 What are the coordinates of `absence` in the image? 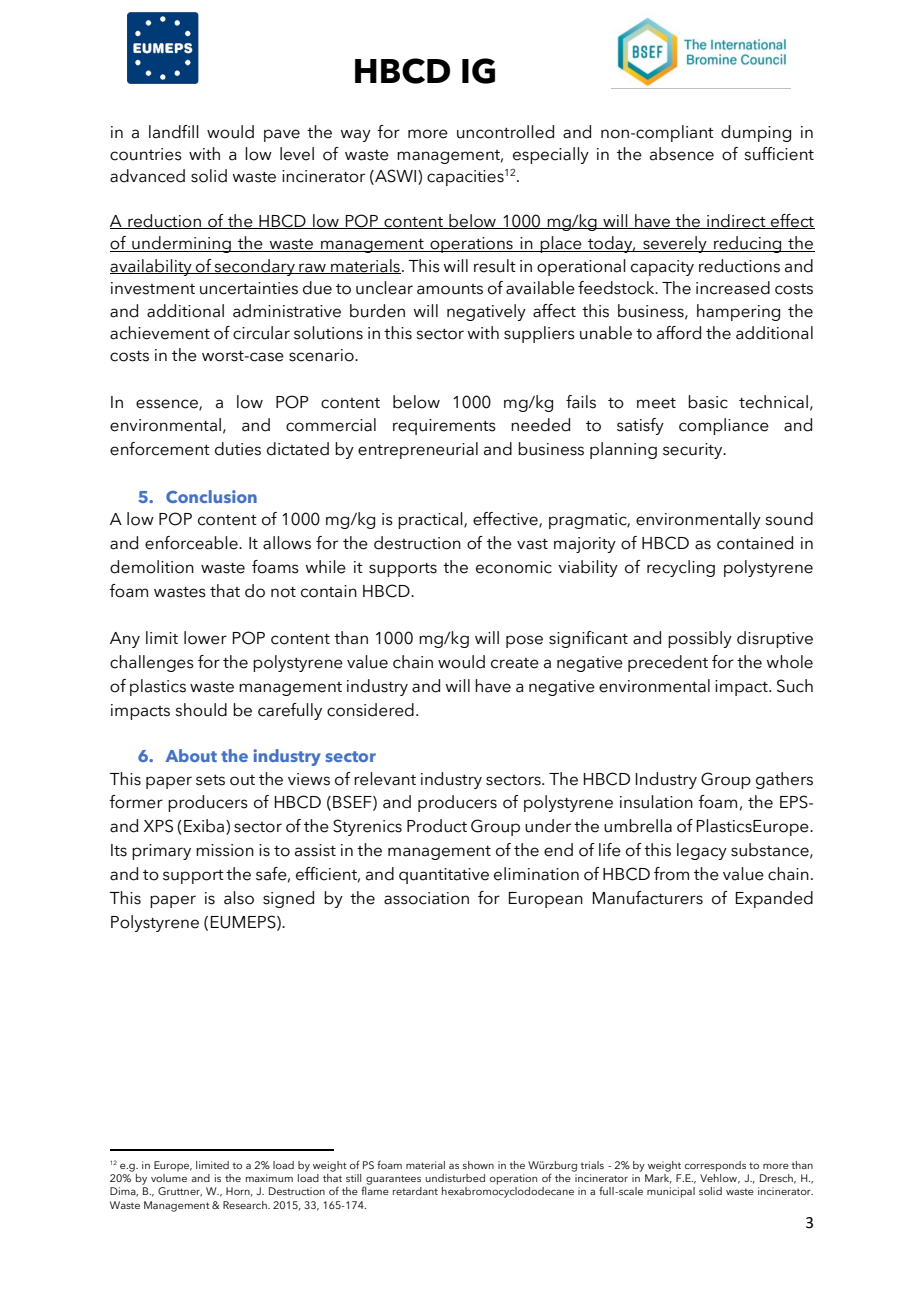 It's located at (682, 154).
